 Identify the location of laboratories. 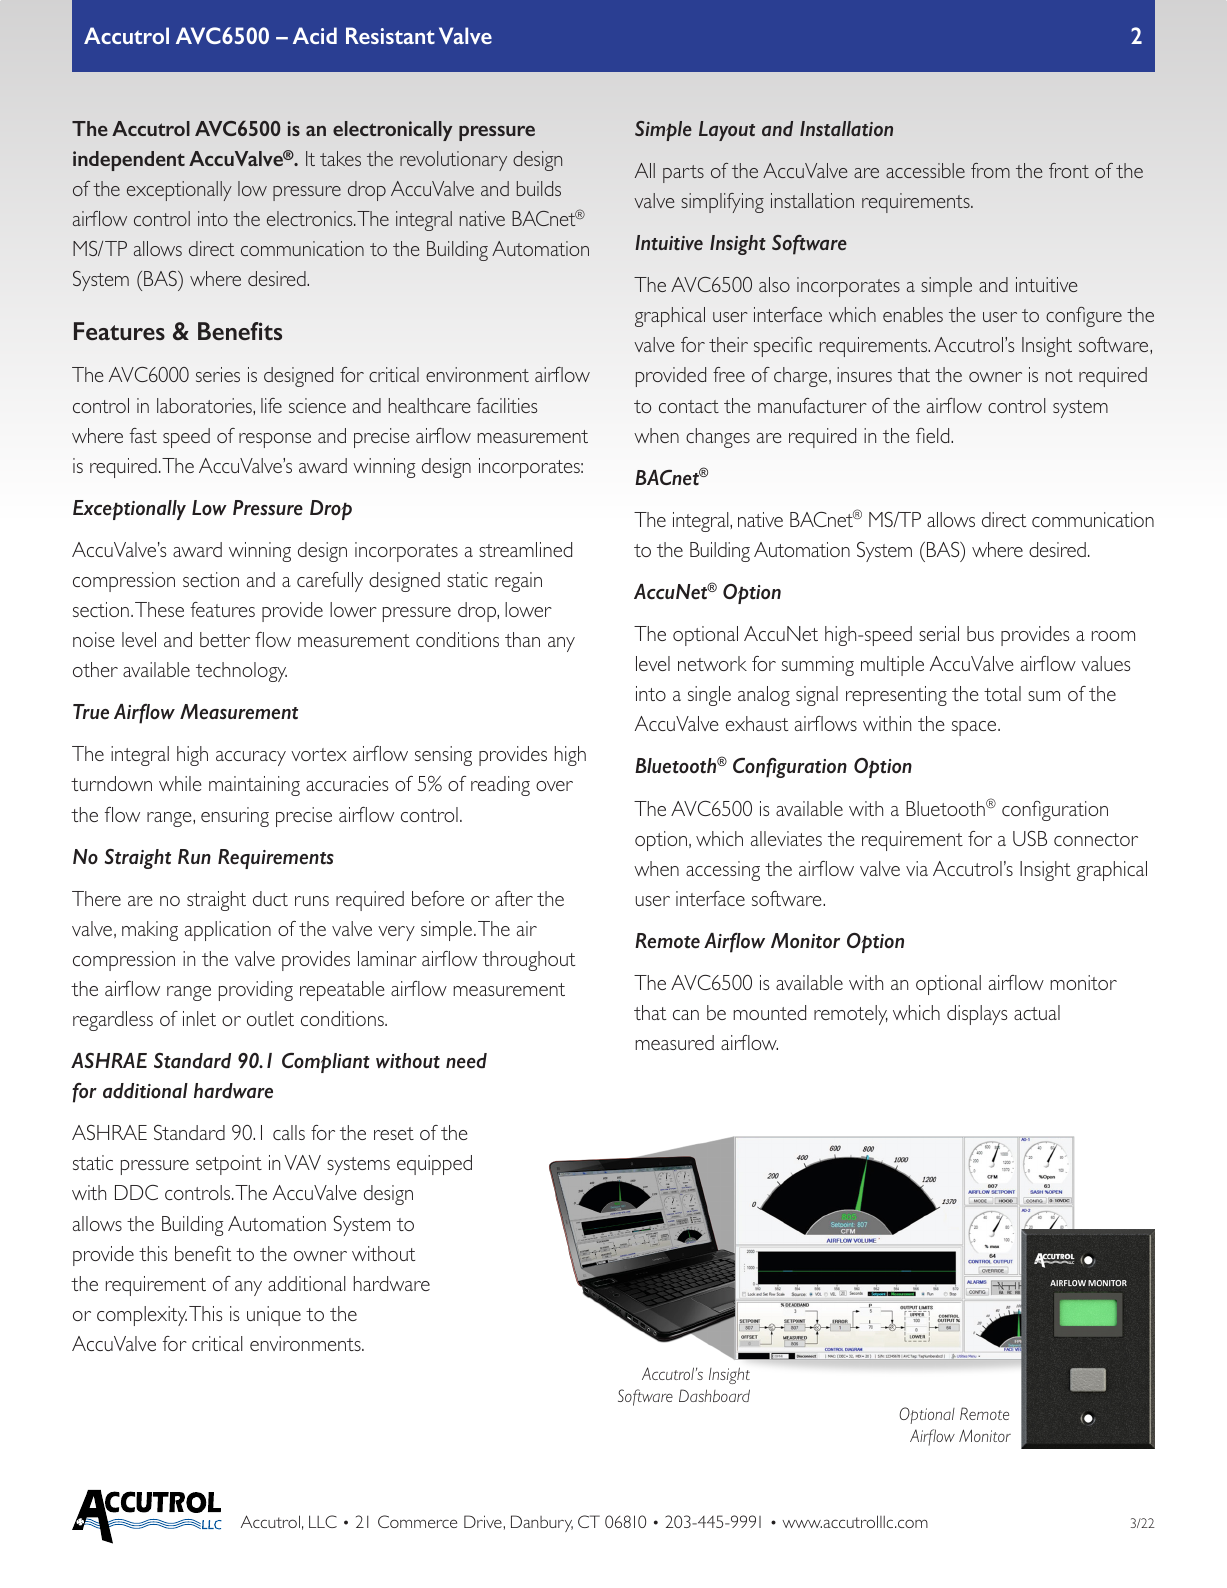
(205, 405).
